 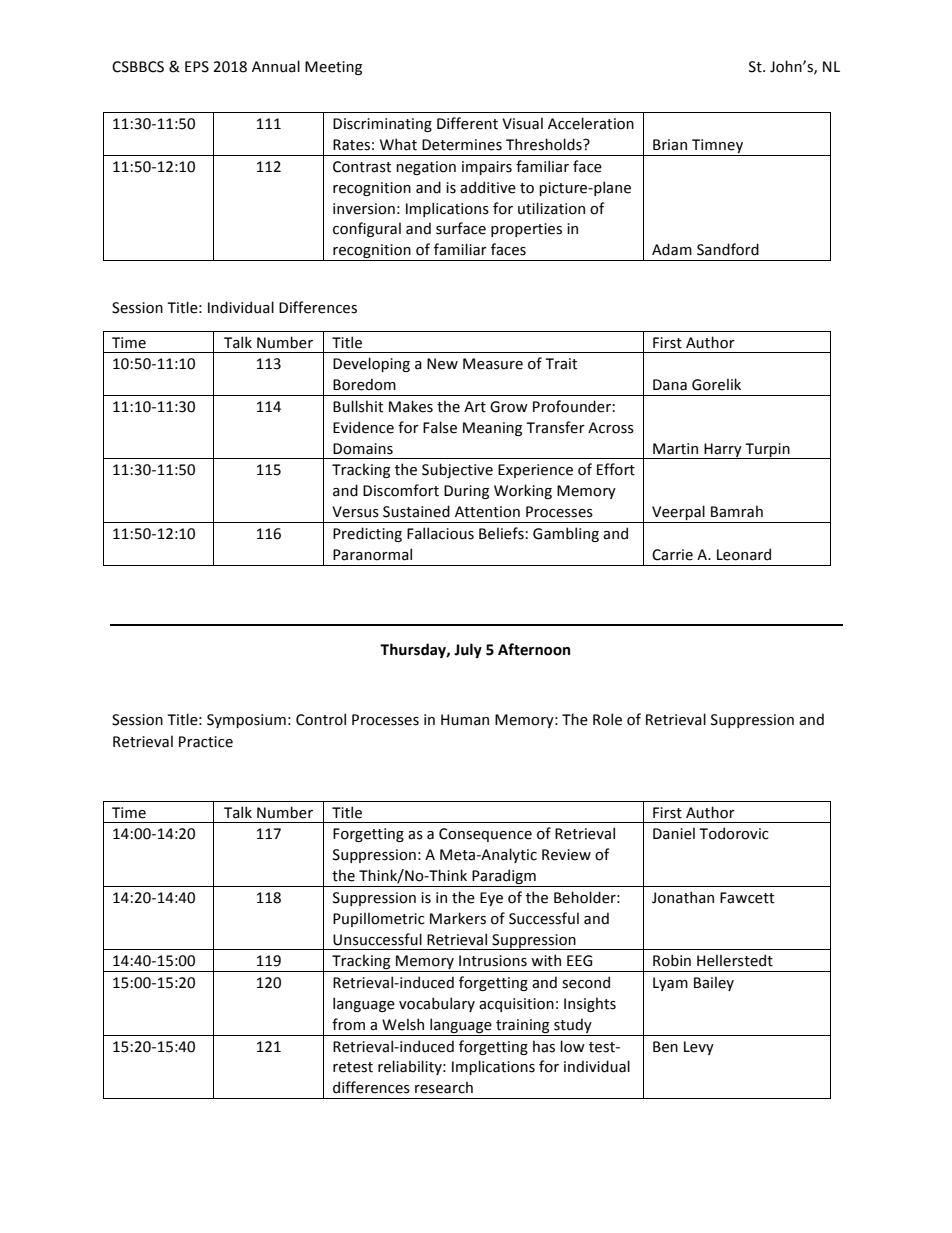 I want to click on from, so click(x=348, y=1024).
